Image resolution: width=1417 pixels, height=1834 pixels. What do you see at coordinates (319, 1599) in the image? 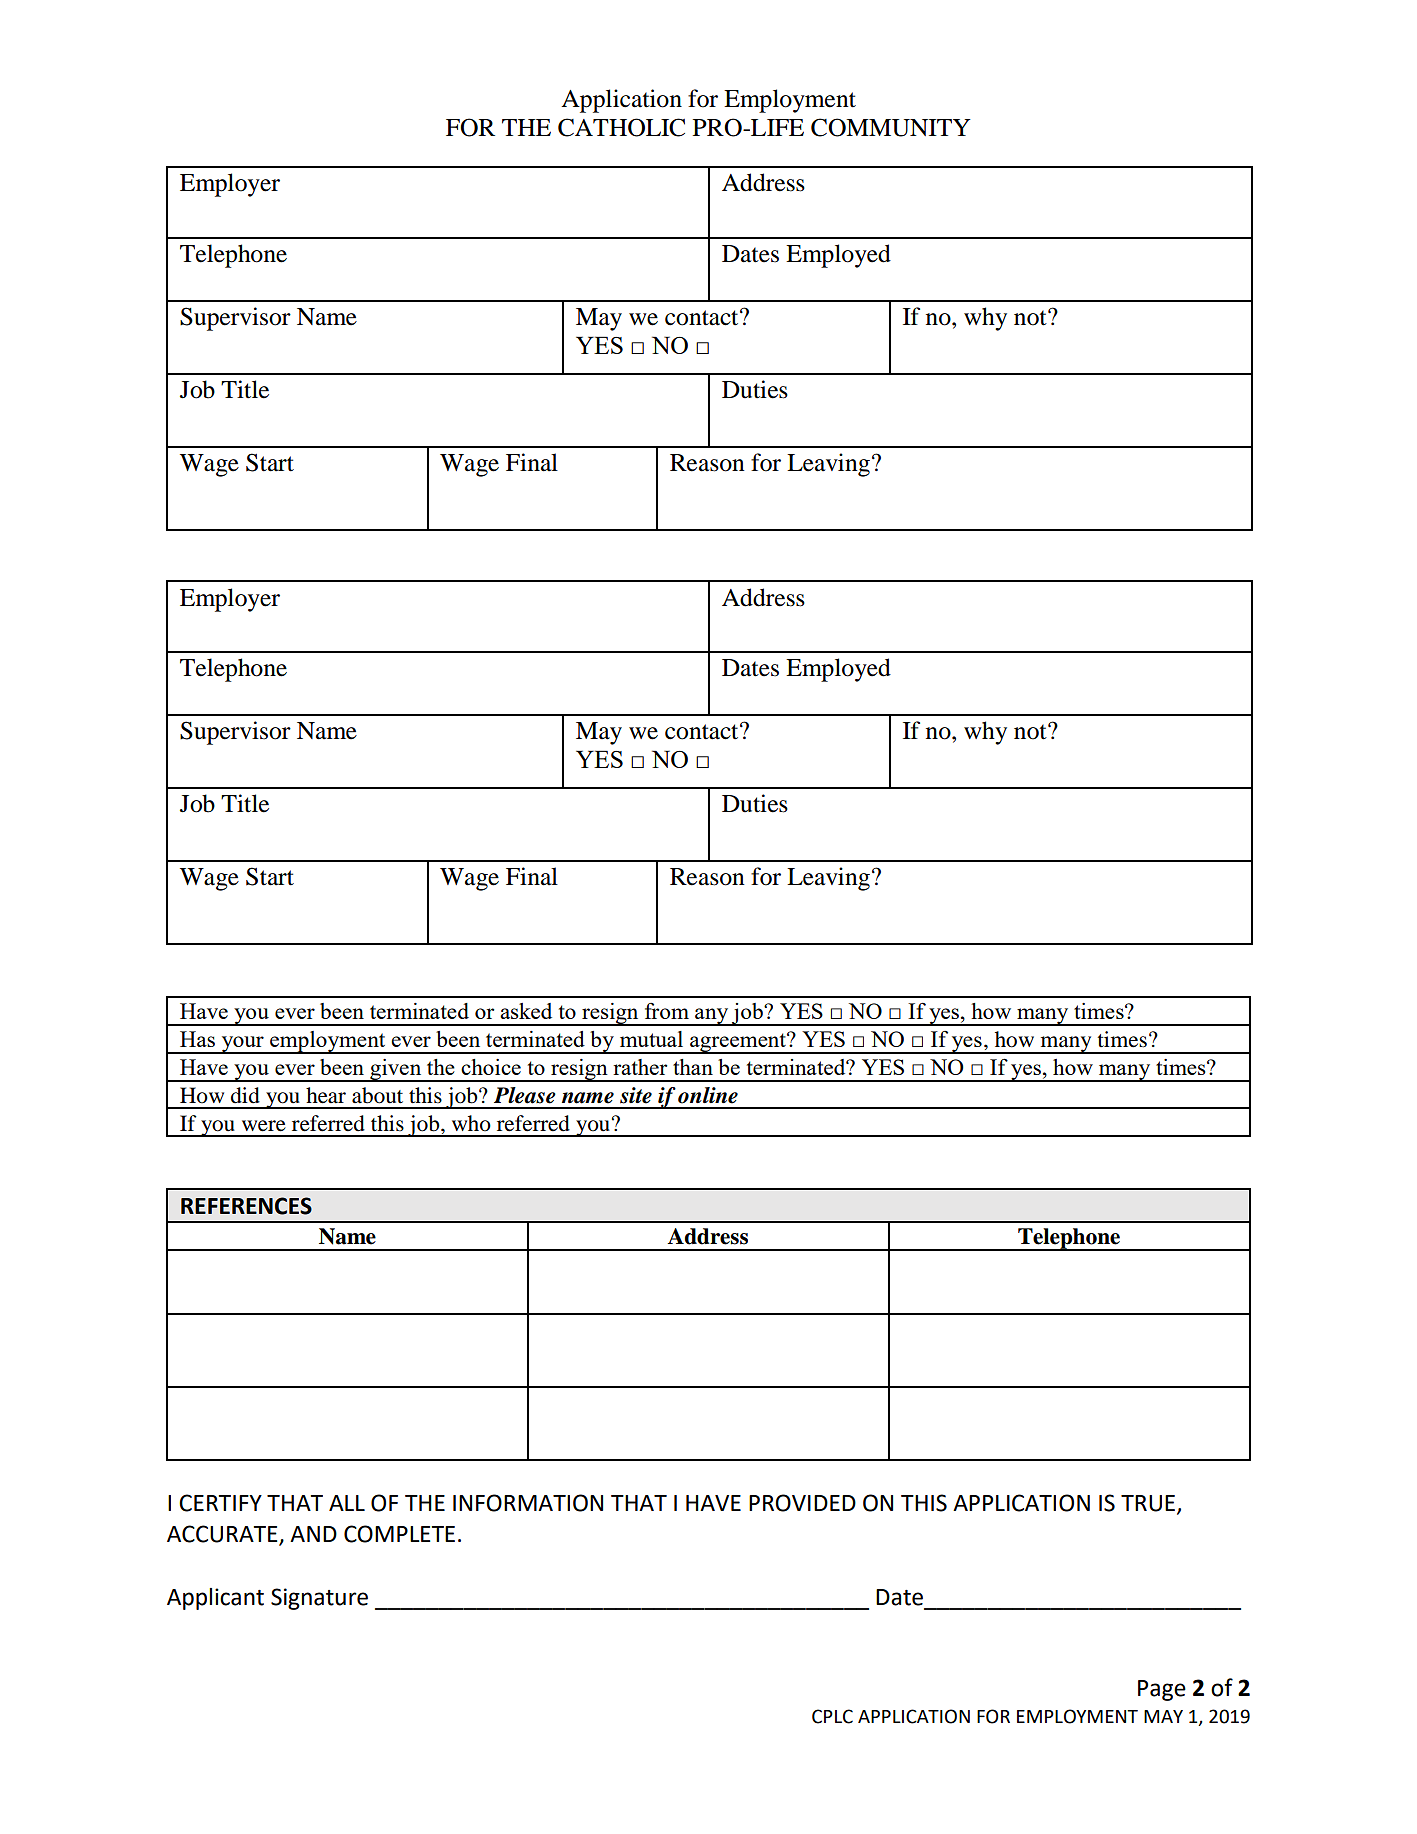
I see `Signature` at bounding box center [319, 1599].
